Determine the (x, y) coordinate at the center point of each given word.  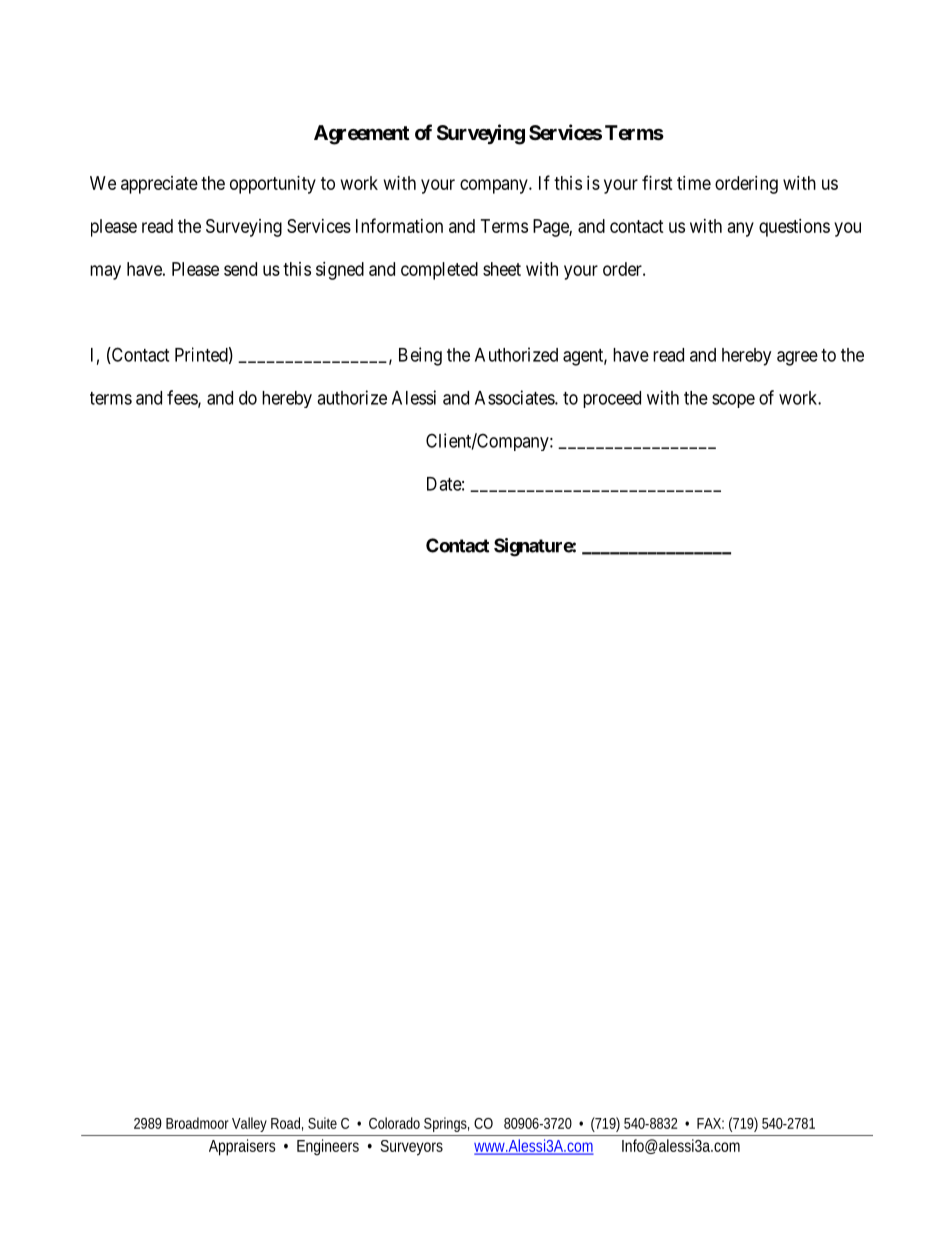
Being (420, 356)
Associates (515, 397)
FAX (710, 1123)
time (694, 183)
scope (733, 401)
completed (439, 271)
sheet (502, 269)
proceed (612, 399)
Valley (249, 1124)
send (240, 269)
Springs (446, 1124)
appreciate (159, 185)
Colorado (394, 1123)
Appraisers (242, 1147)
